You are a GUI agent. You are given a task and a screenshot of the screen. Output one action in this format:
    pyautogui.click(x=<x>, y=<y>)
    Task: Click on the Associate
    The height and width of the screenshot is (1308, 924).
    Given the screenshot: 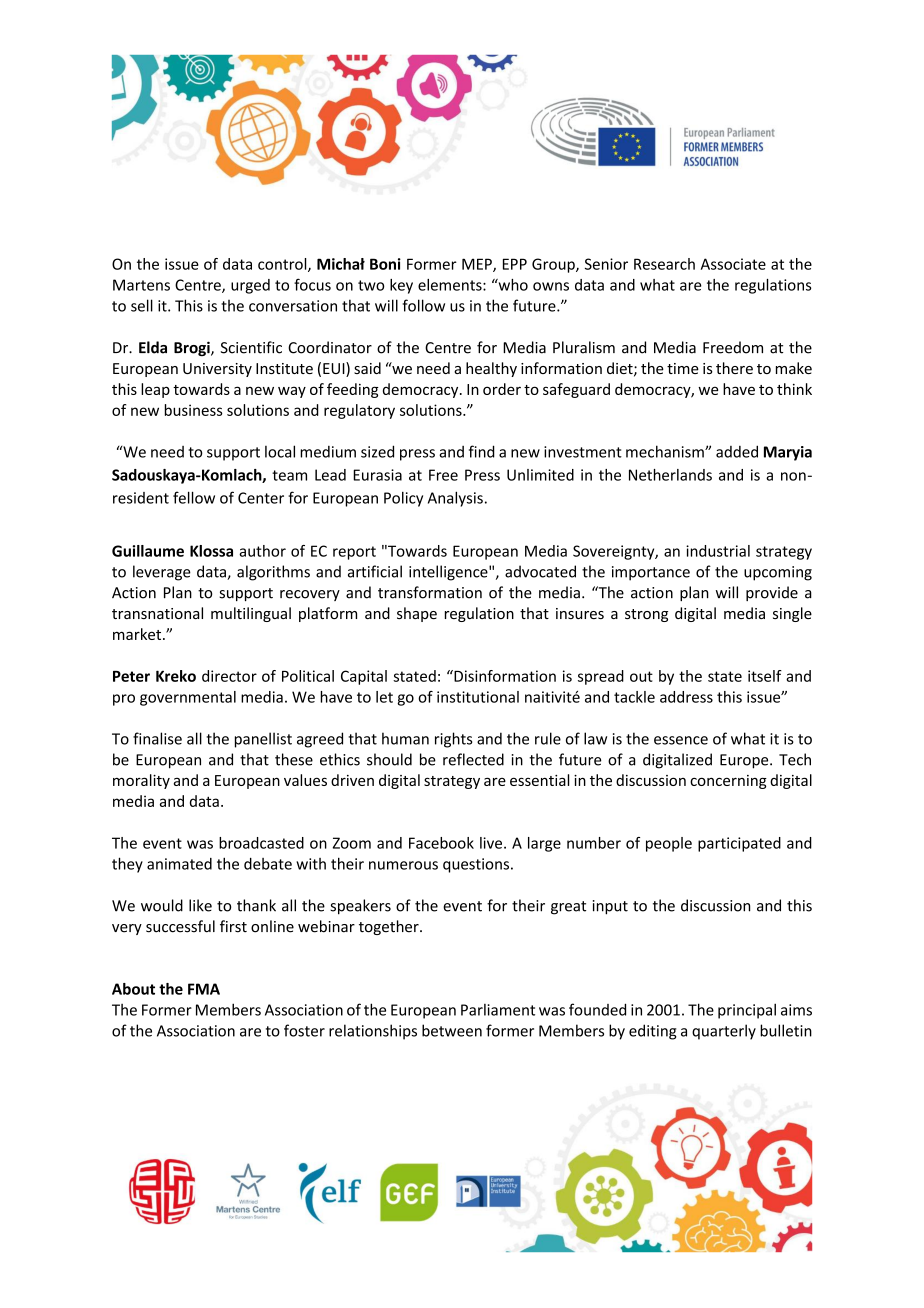 What is the action you would take?
    pyautogui.click(x=733, y=264)
